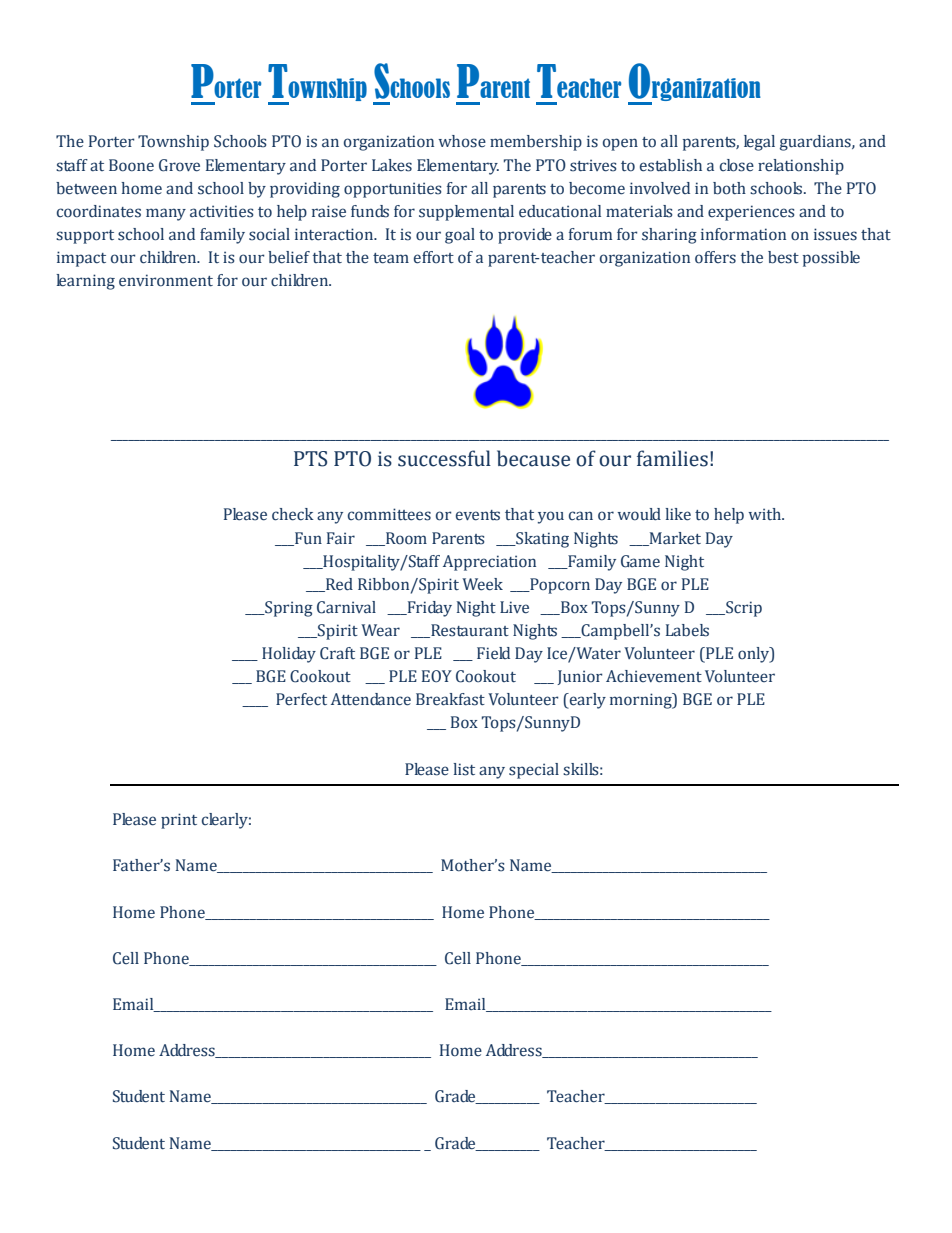 Image resolution: width=952 pixels, height=1233 pixels. What do you see at coordinates (166, 280) in the page?
I see `environment` at bounding box center [166, 280].
